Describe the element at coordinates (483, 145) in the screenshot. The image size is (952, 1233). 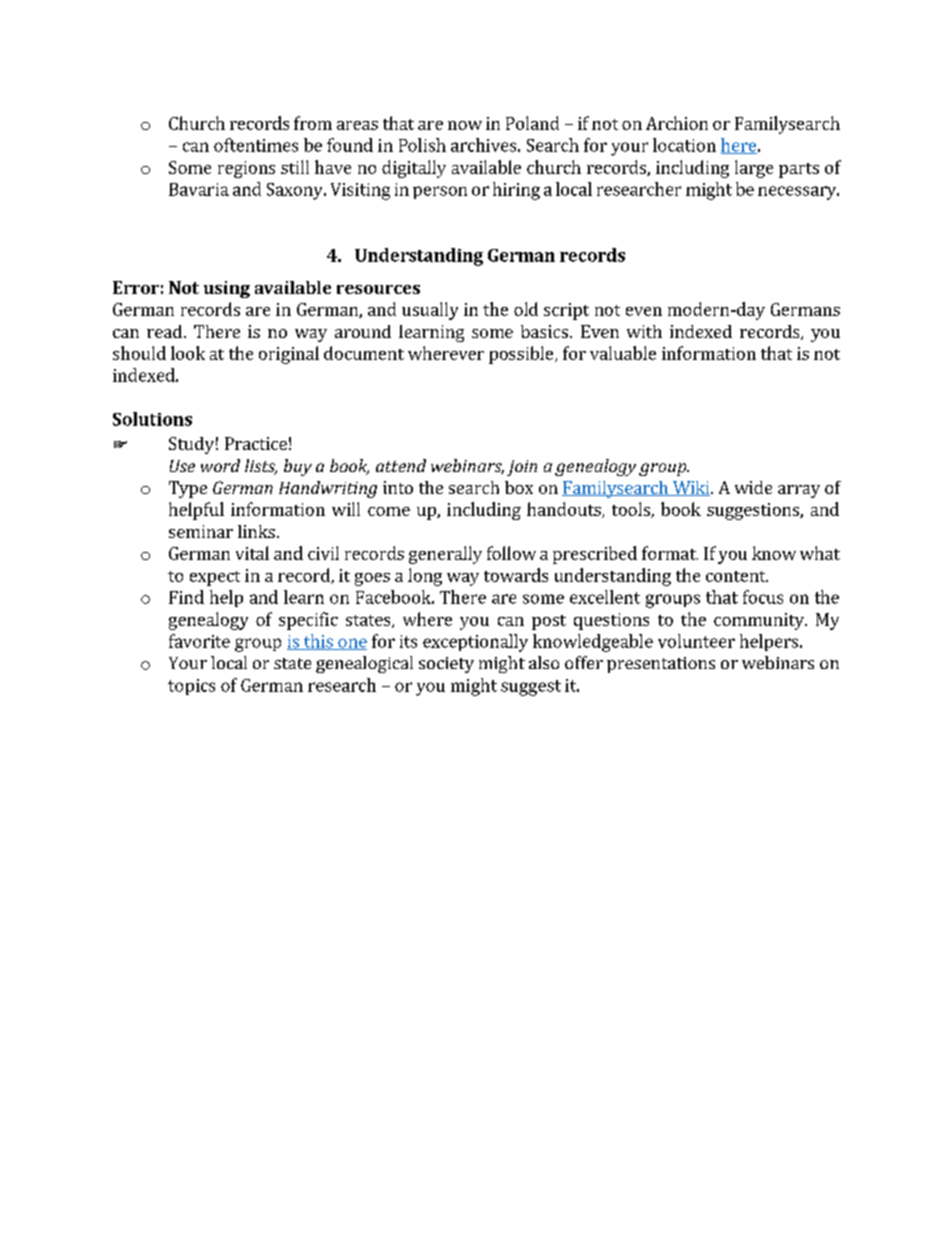
I see `archives` at that location.
